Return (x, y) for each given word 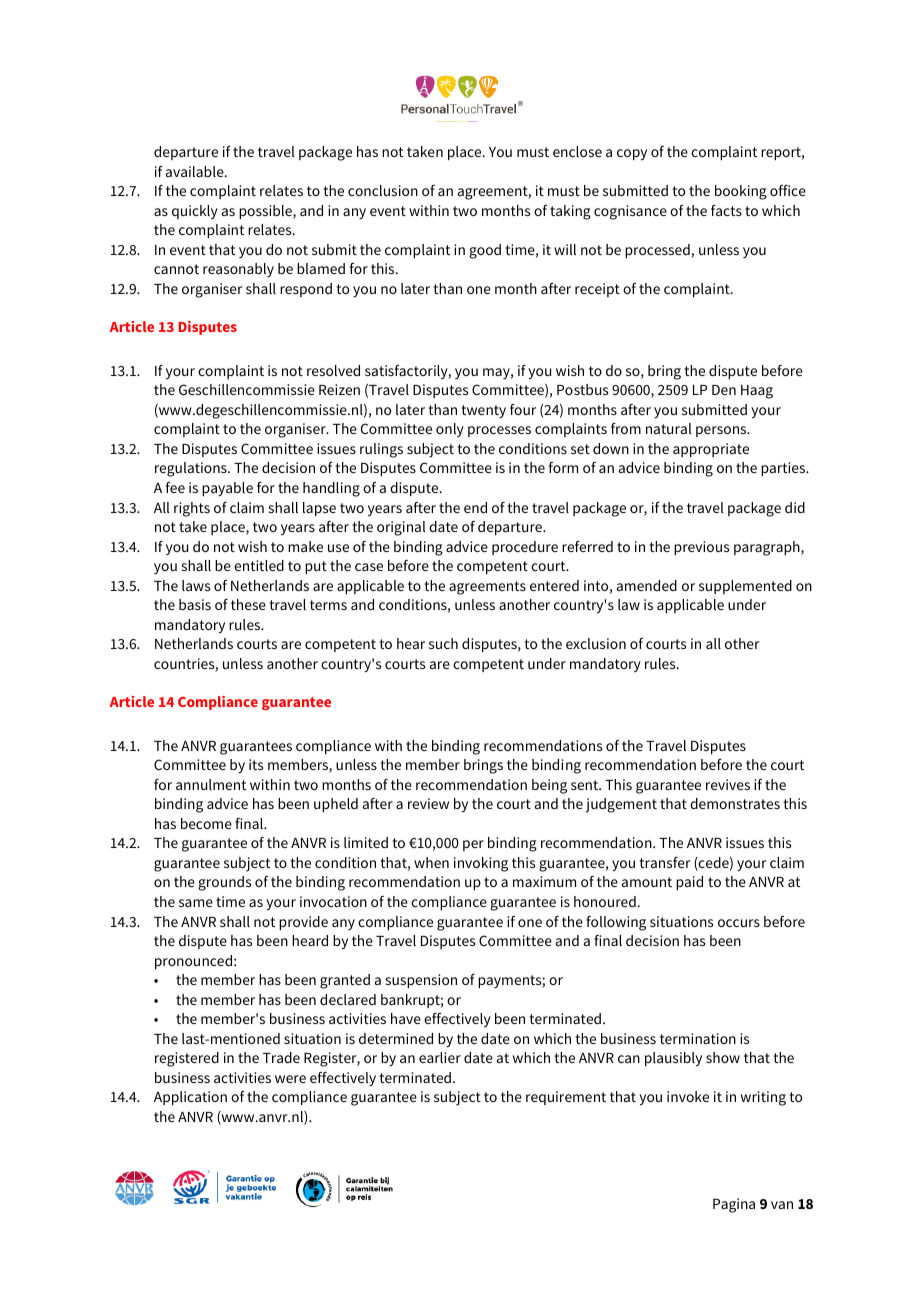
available (196, 171)
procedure (525, 548)
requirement (566, 1098)
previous (701, 548)
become (206, 823)
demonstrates (735, 803)
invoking (481, 864)
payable (227, 489)
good (485, 251)
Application (190, 1098)
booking (741, 192)
